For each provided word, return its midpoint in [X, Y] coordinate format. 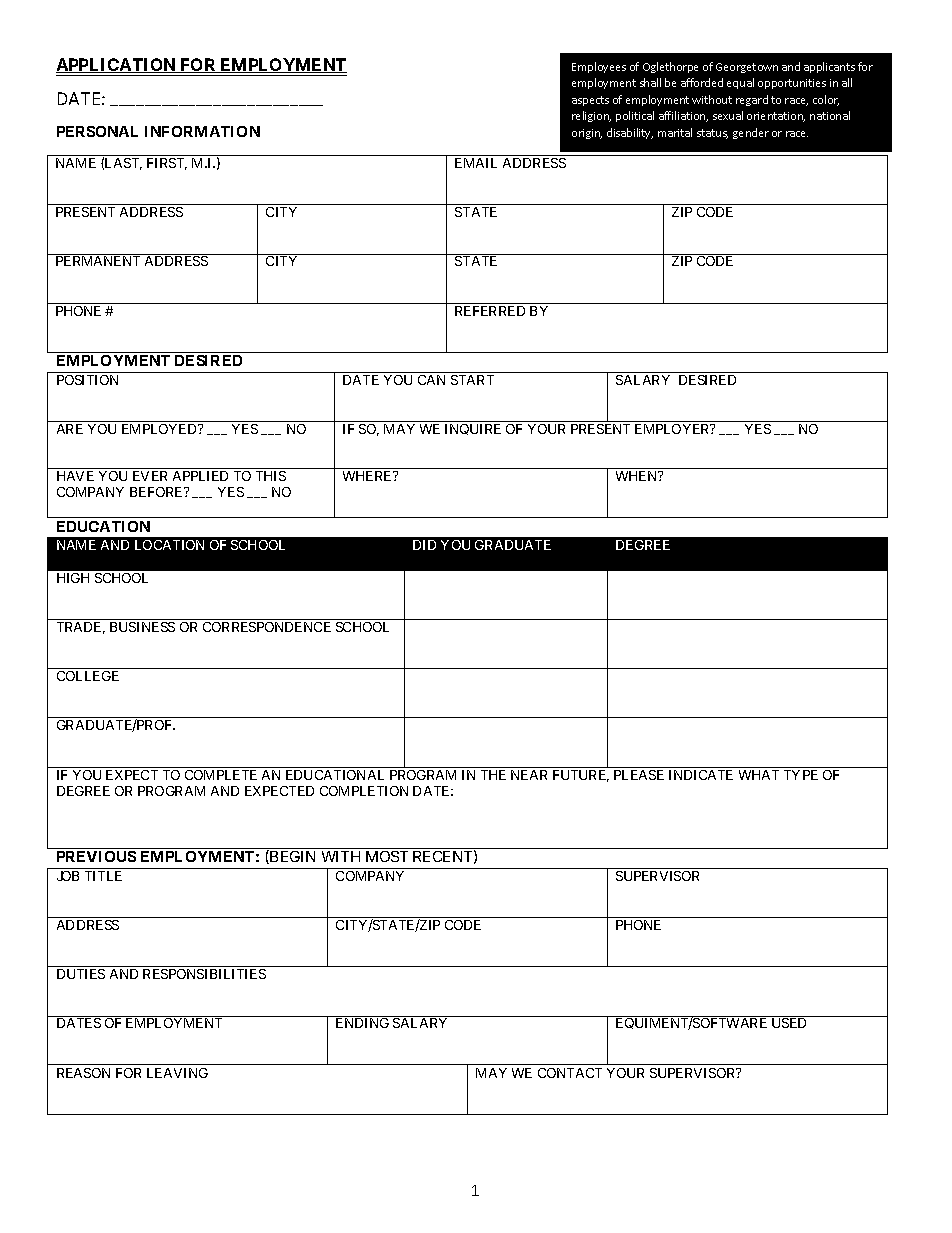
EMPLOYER [673, 429]
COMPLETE [221, 775]
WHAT [759, 775]
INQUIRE [473, 429]
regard [752, 100]
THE [493, 775]
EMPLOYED [160, 429]
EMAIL [476, 163]
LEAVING [177, 1073]
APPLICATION [117, 65]
